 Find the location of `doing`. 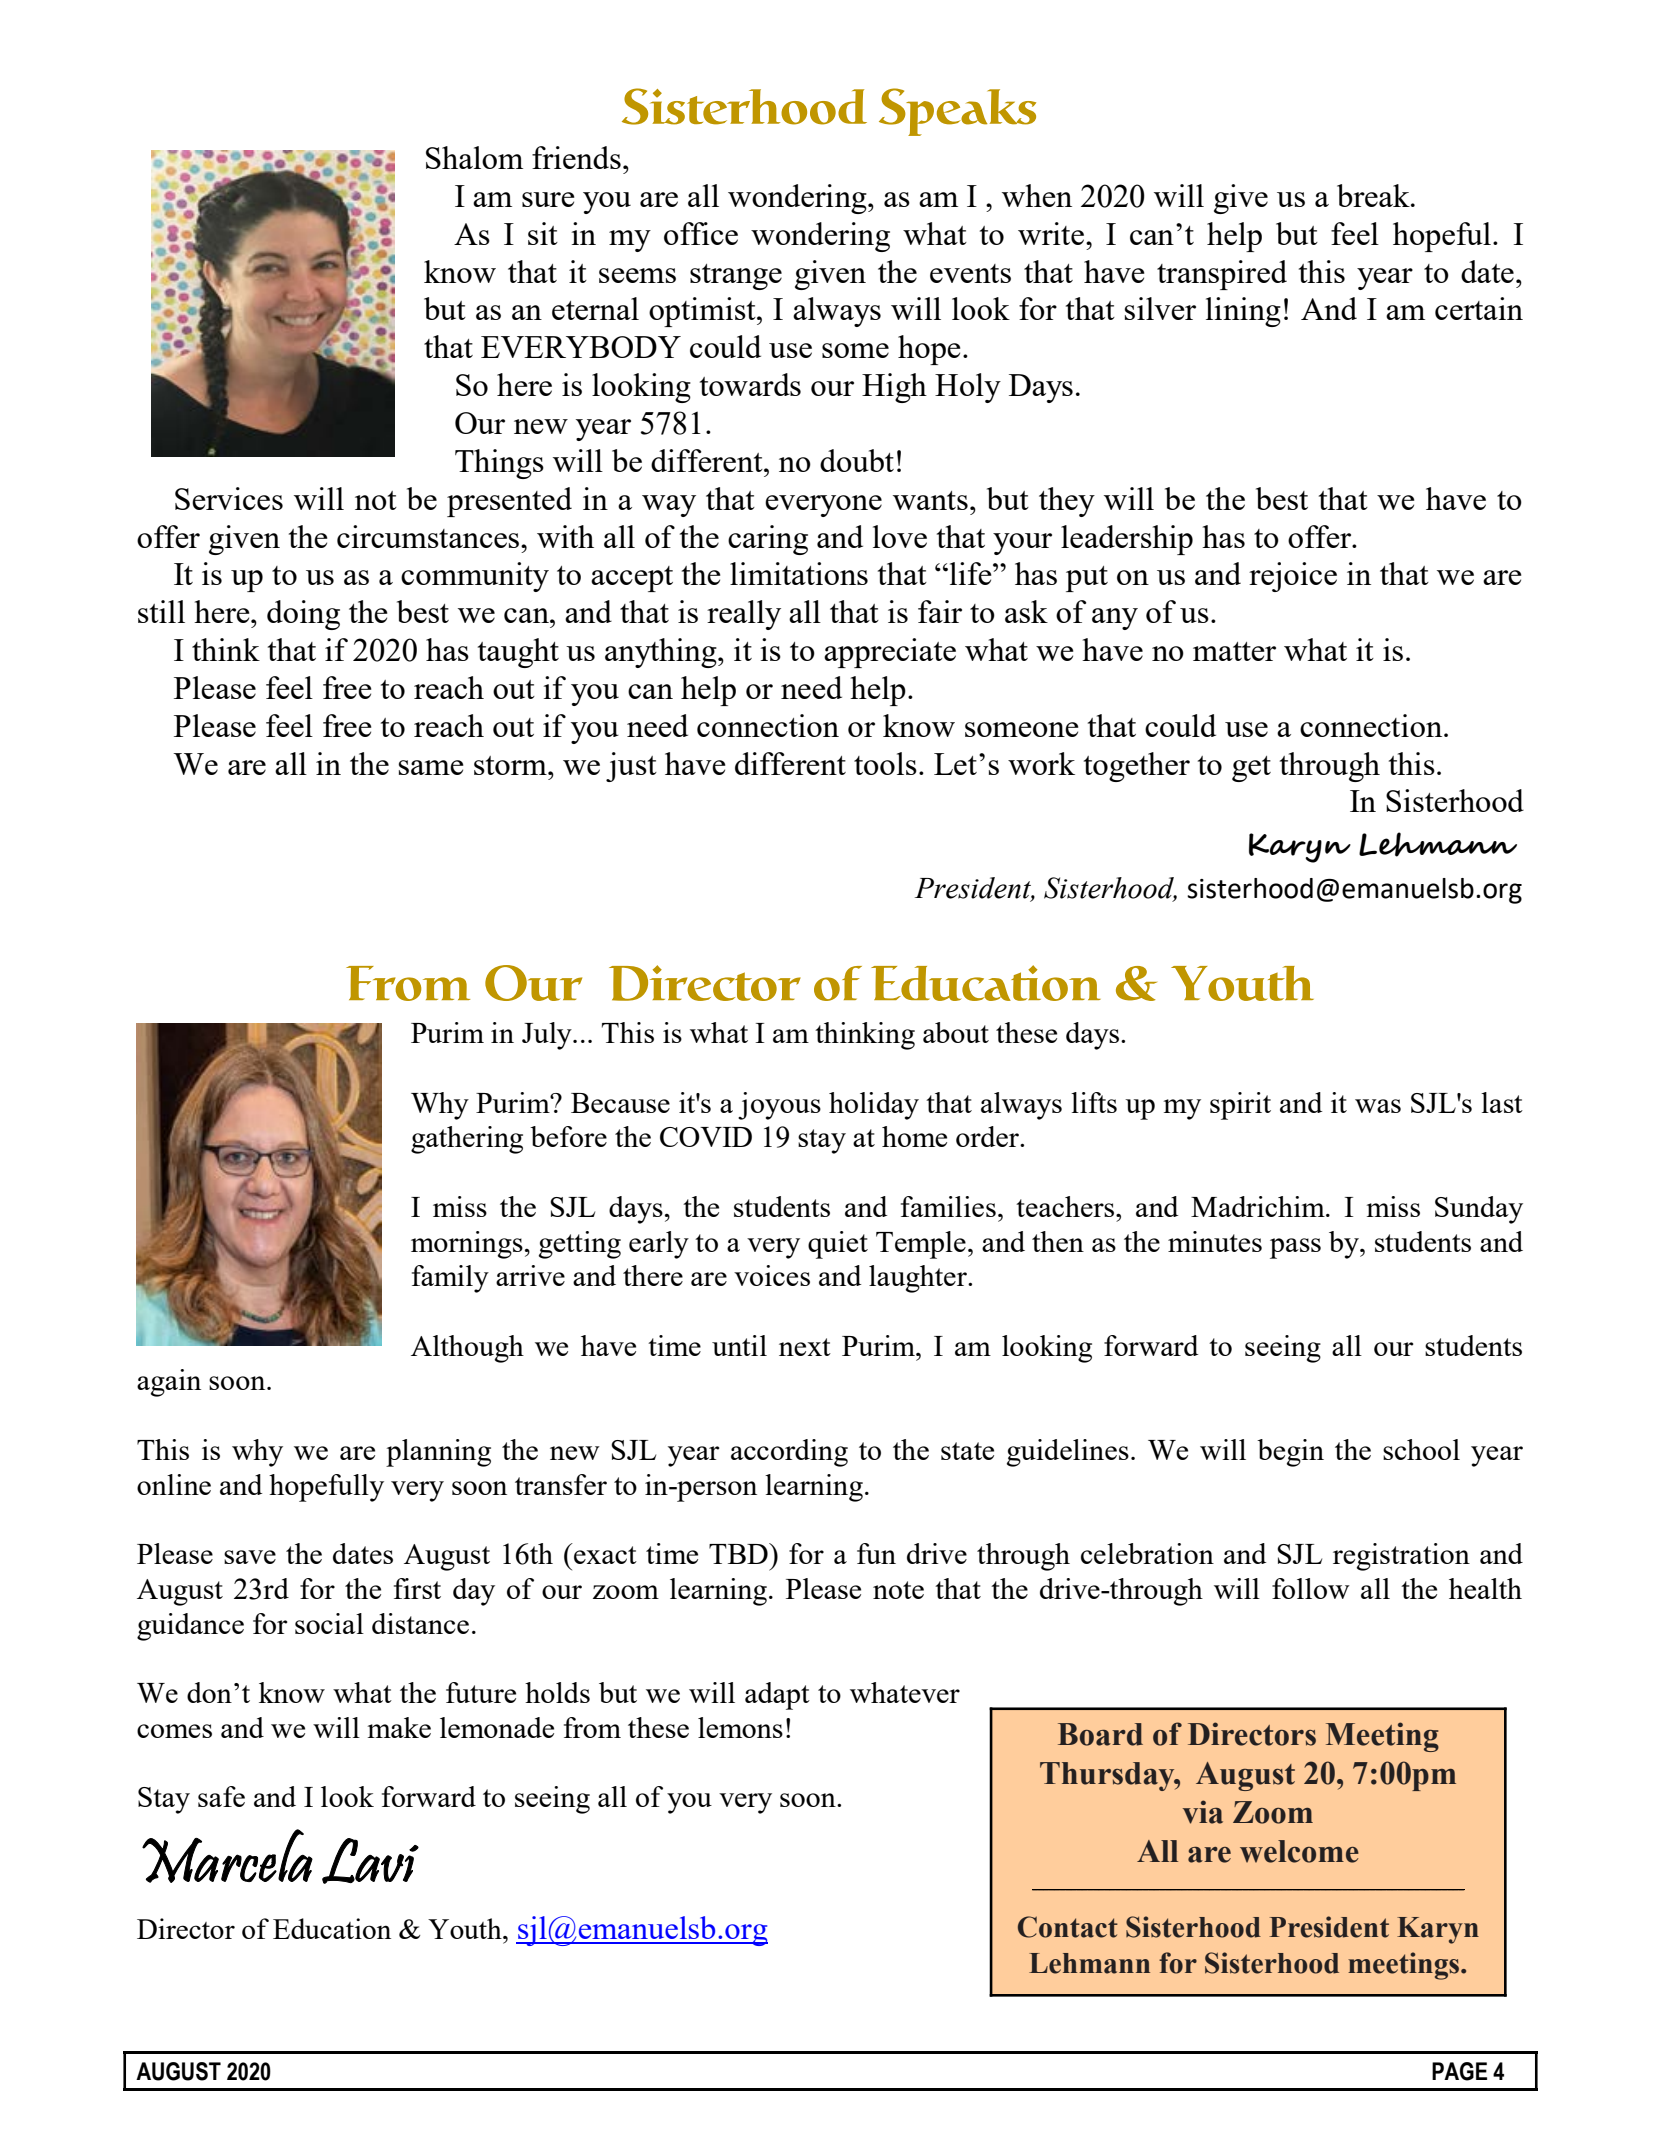

doing is located at coordinates (303, 615).
